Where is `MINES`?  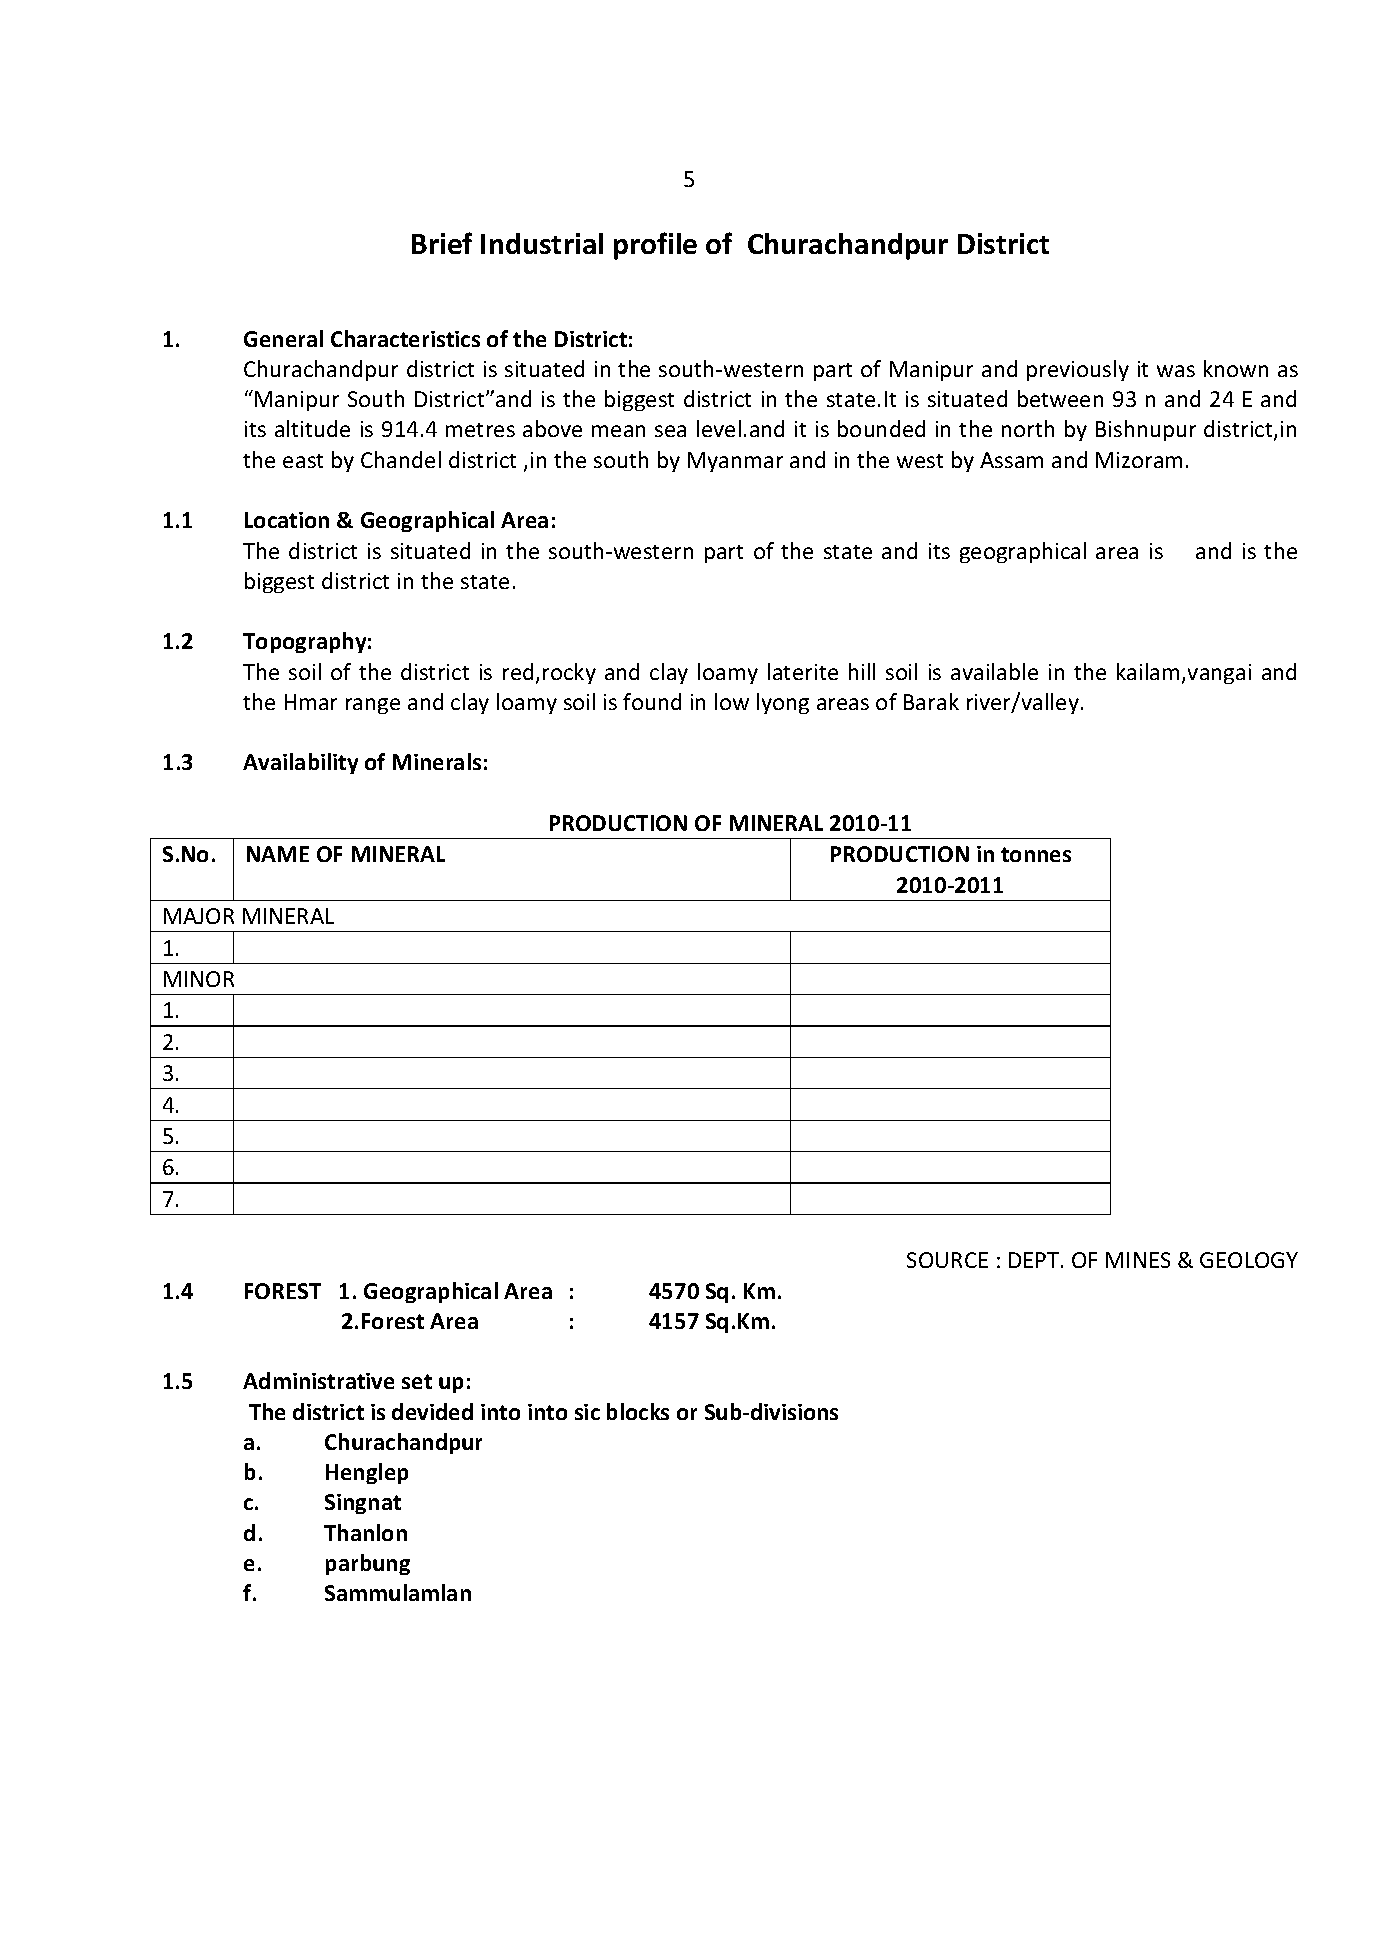 MINES is located at coordinates (1138, 1260).
